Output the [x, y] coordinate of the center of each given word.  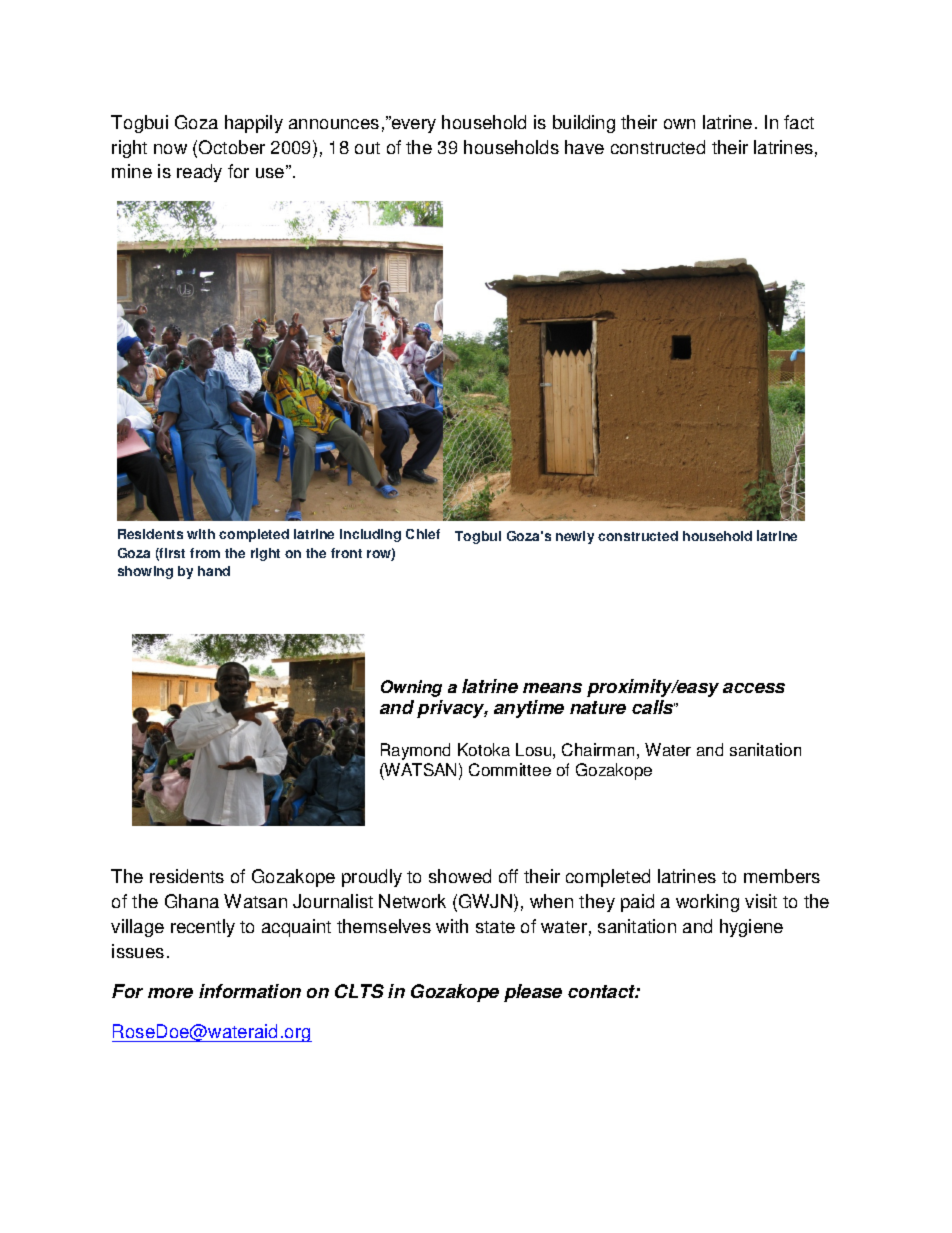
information [250, 991]
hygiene [751, 928]
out [367, 148]
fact [799, 122]
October [232, 147]
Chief [423, 534]
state [495, 927]
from [205, 553]
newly [575, 537]
